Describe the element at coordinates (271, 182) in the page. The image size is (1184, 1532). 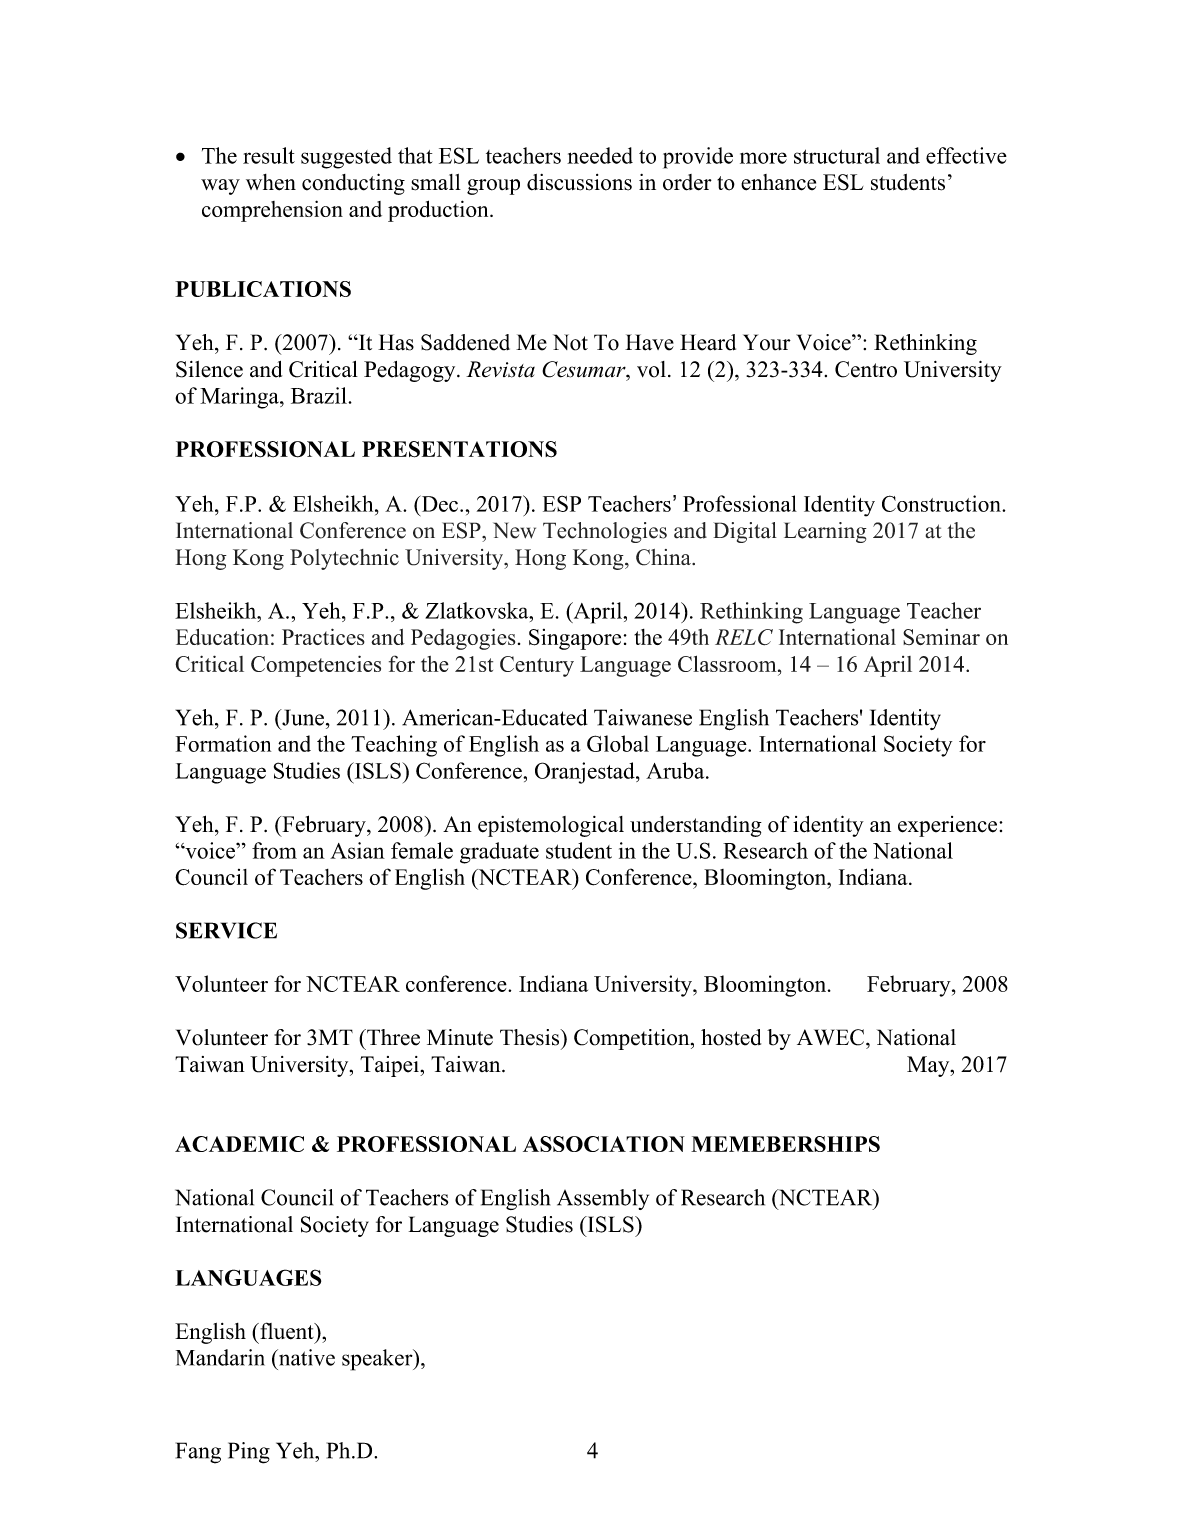
I see `when` at that location.
